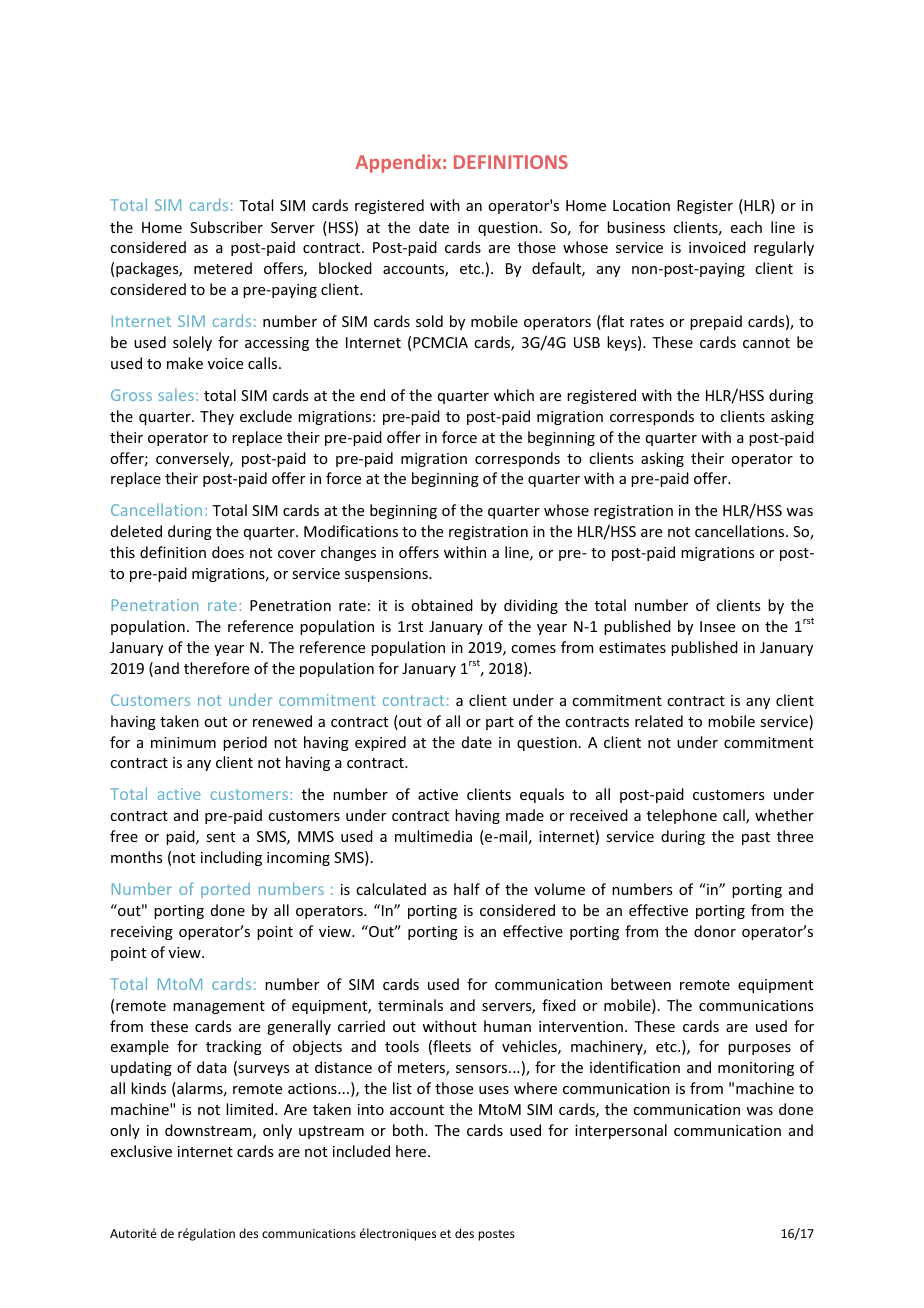 Image resolution: width=924 pixels, height=1308 pixels. What do you see at coordinates (345, 268) in the document?
I see `blocked` at bounding box center [345, 268].
